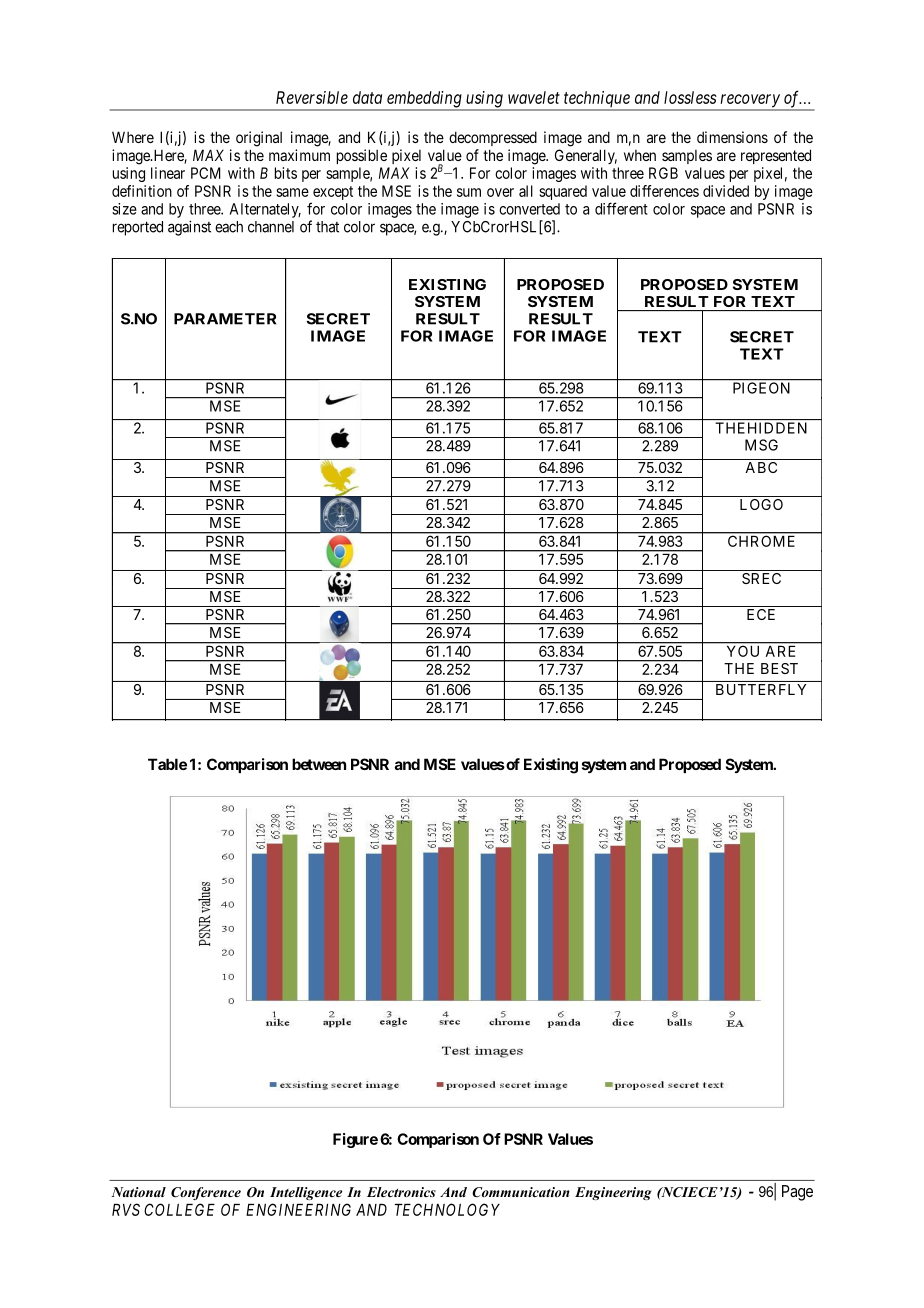  Describe the element at coordinates (206, 173) in the document. I see `PCM` at that location.
